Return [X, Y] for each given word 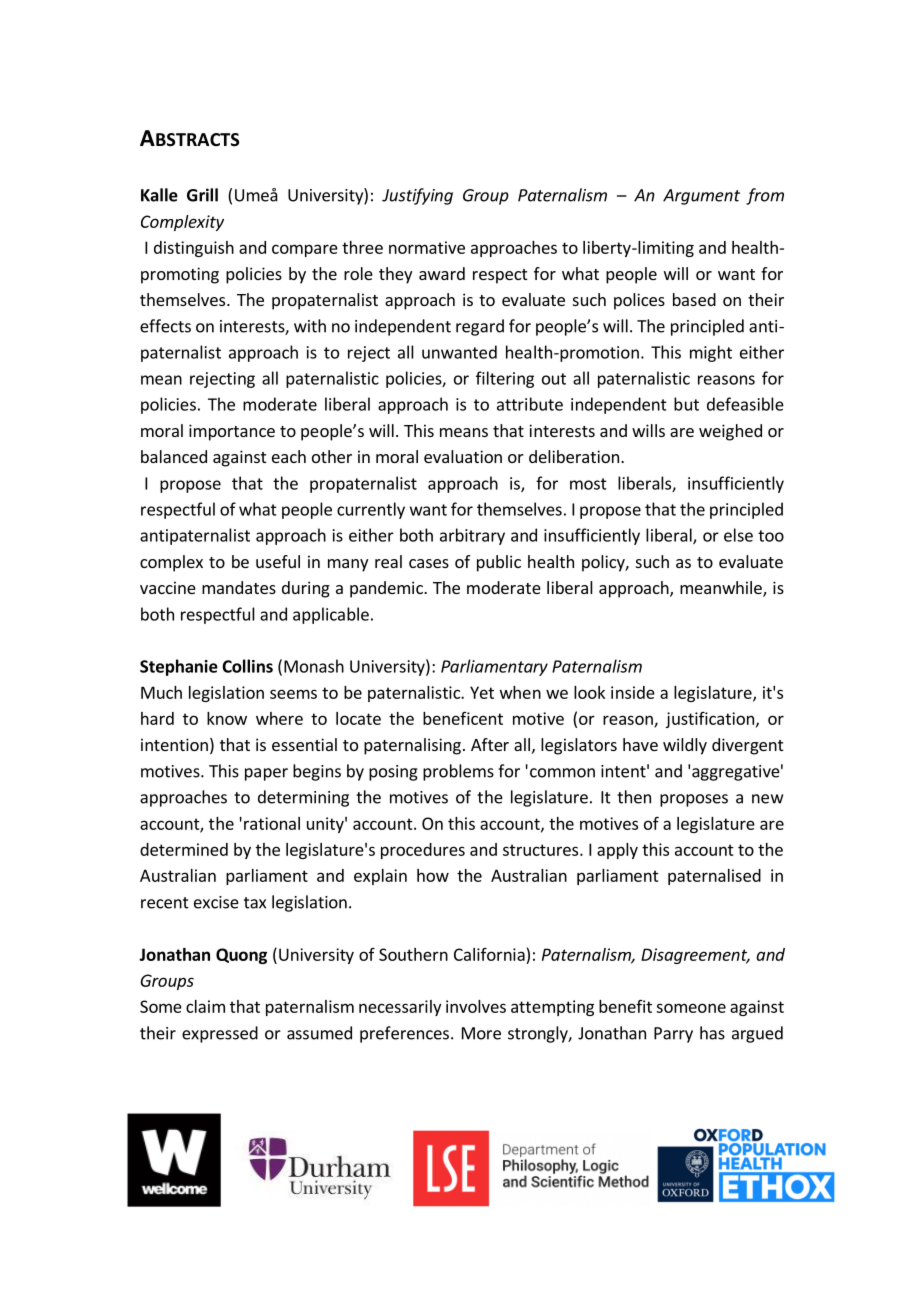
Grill [202, 195]
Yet [482, 692]
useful [278, 561]
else [738, 535]
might [711, 353]
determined [184, 849]
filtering [505, 379]
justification [710, 720]
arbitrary [472, 536]
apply [617, 851]
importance [232, 432]
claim [205, 1006]
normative [427, 247]
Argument [701, 197]
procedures [423, 851]
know [227, 718]
